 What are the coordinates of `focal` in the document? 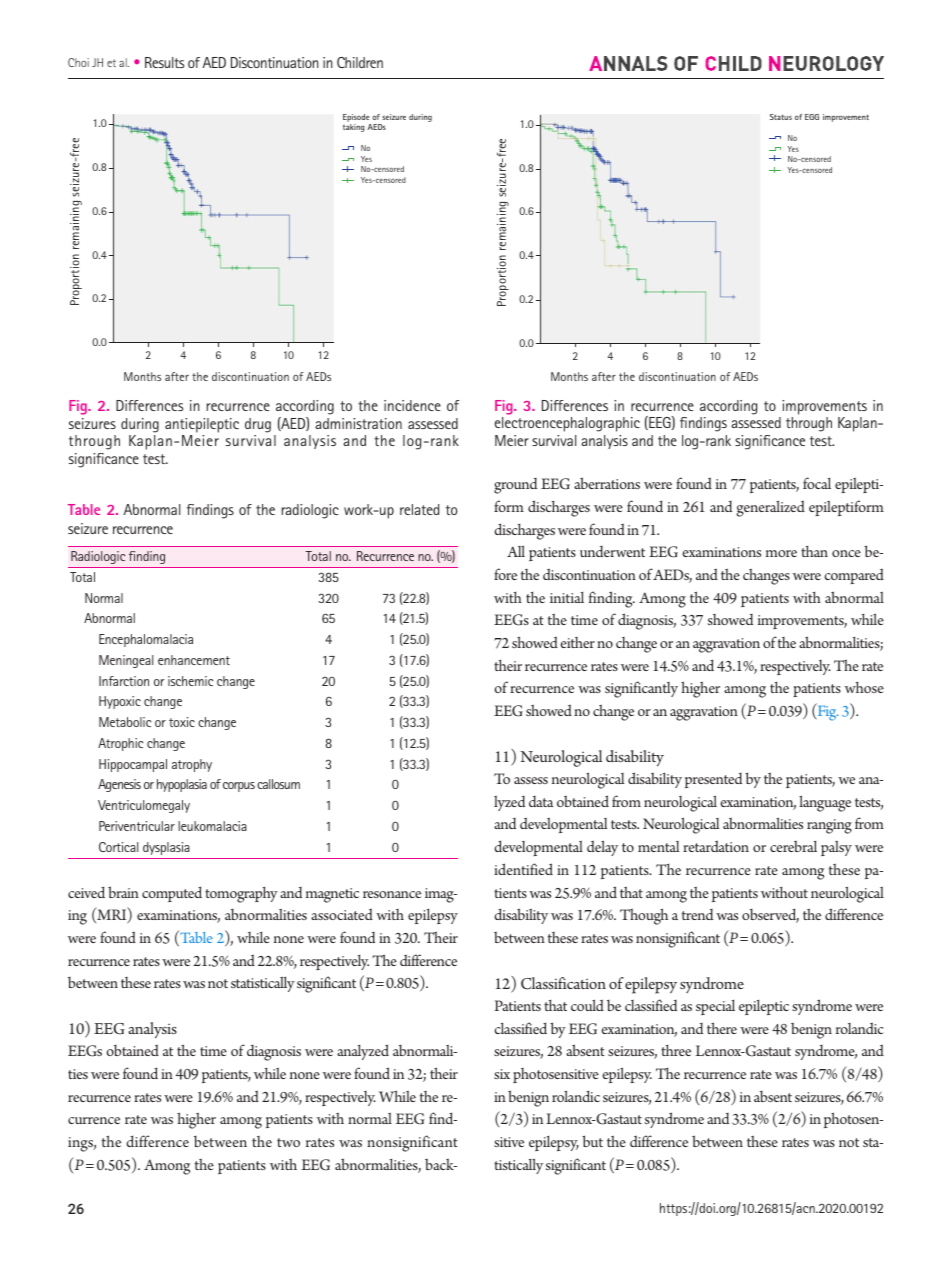 It's located at (817, 483).
